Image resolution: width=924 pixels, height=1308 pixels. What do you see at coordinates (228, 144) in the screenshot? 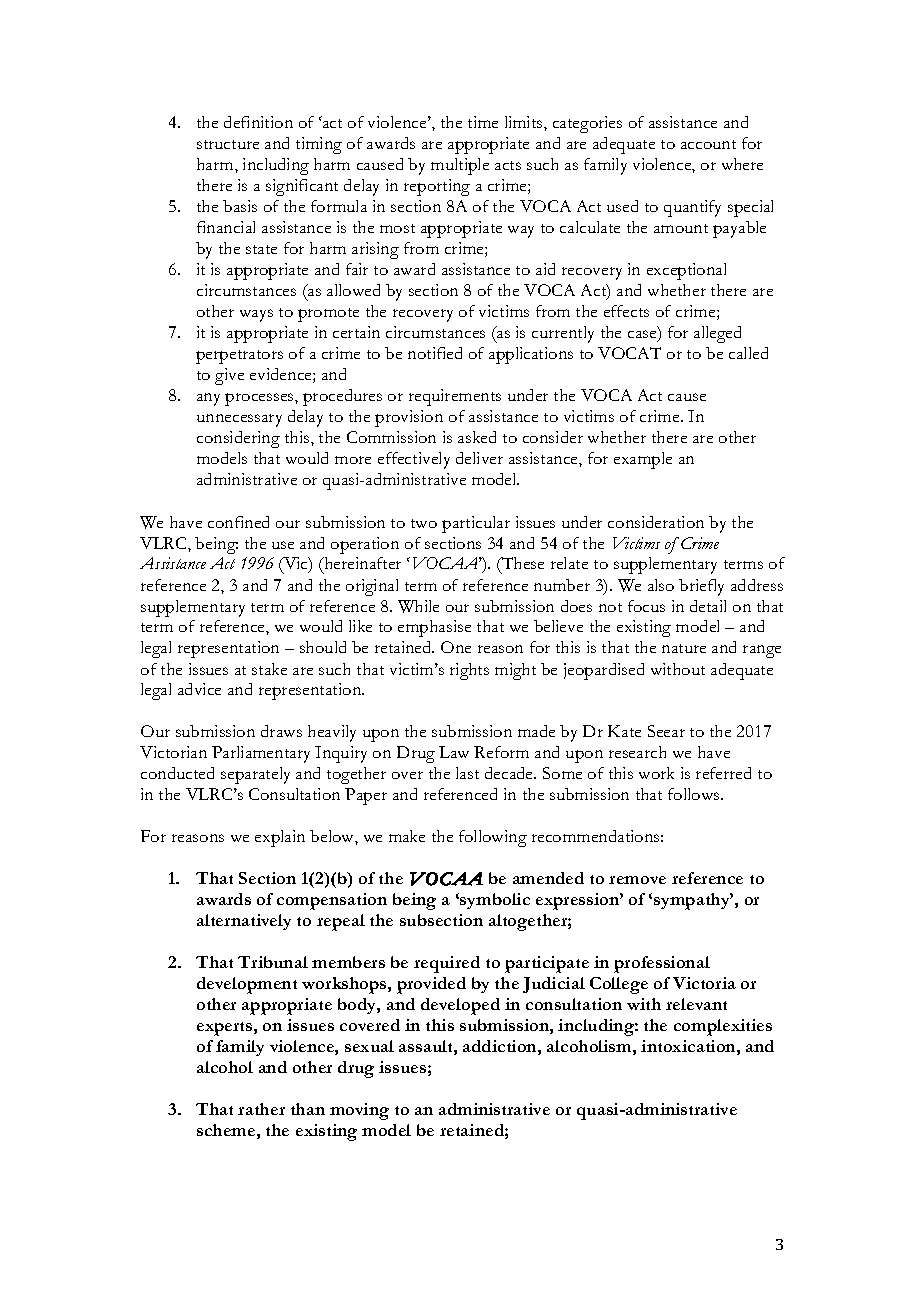
I see `structure` at bounding box center [228, 144].
